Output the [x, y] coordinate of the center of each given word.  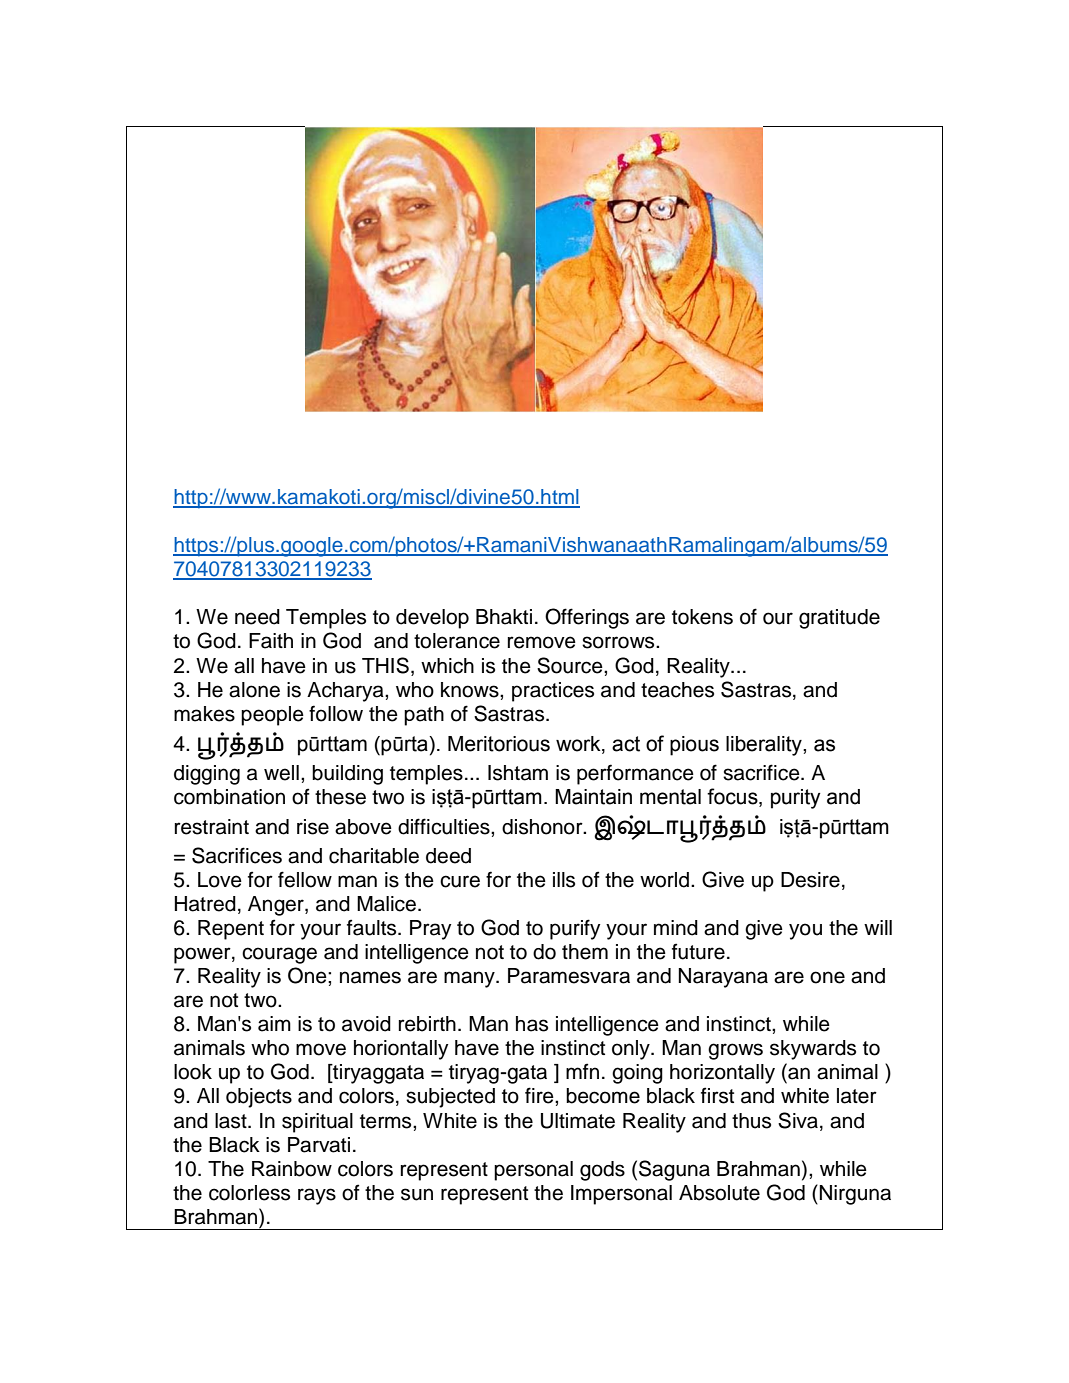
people [272, 716]
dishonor [543, 827]
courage [279, 955]
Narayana [723, 978]
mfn [582, 1071]
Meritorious [499, 744]
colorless [249, 1193]
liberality [765, 746]
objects [259, 1098]
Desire [810, 880]
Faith [271, 641]
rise [313, 827]
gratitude [839, 619]
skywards [813, 1050]
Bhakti [504, 617]
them [585, 952]
